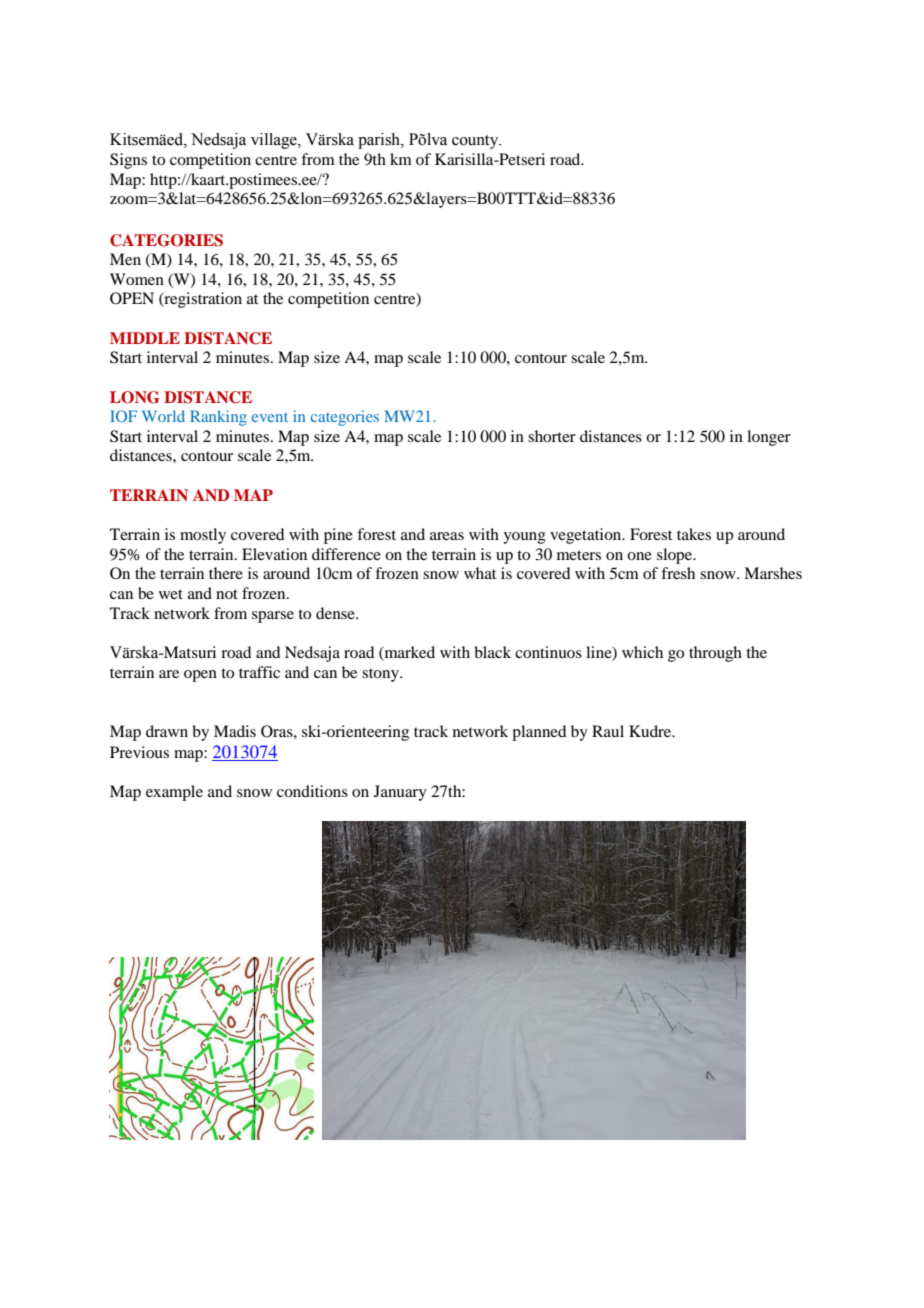 Image resolution: width=924 pixels, height=1308 pixels. Describe the element at coordinates (476, 142) in the document. I see `county` at that location.
